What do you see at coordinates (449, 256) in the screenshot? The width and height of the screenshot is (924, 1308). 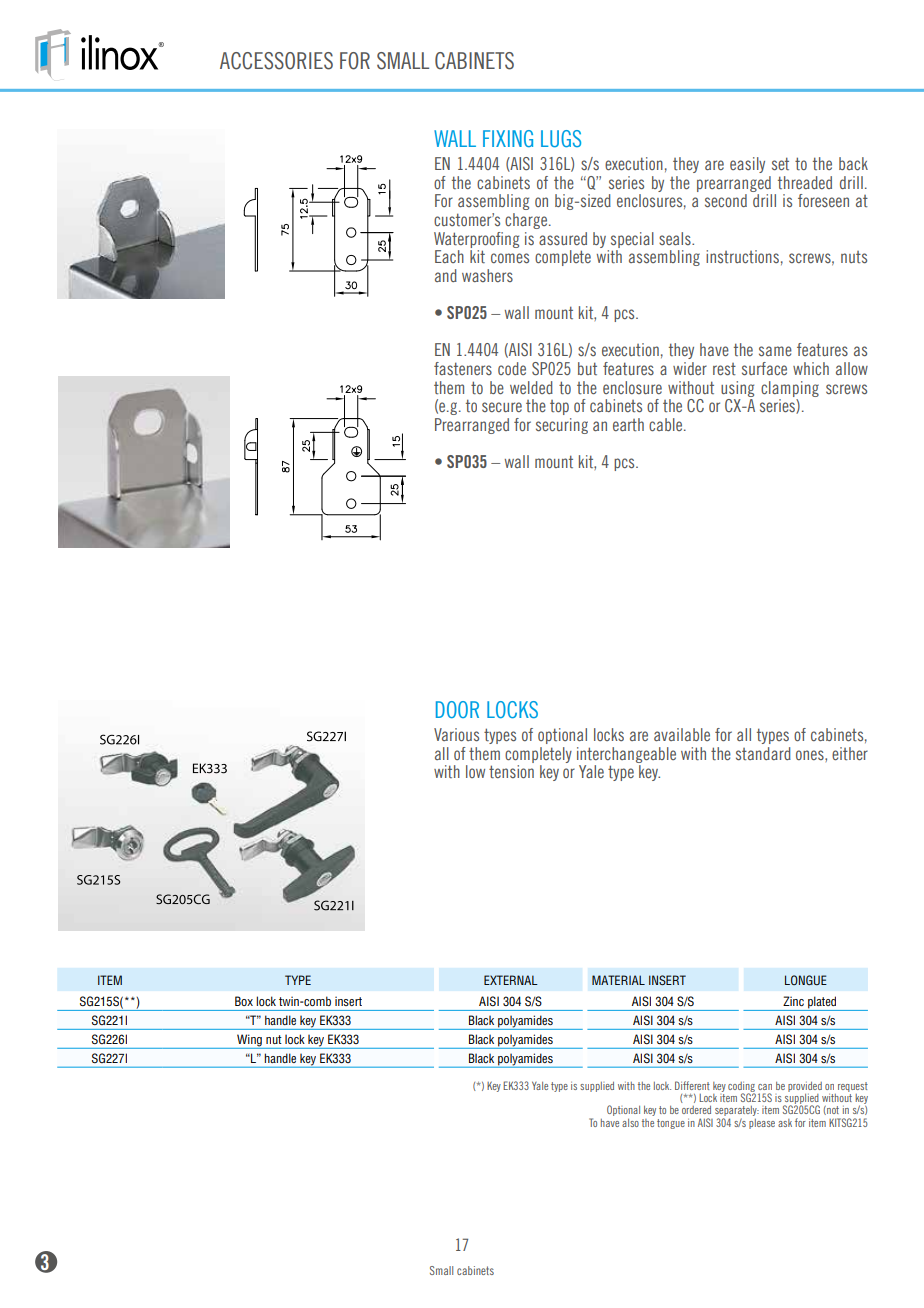 I see `Each` at bounding box center [449, 256].
